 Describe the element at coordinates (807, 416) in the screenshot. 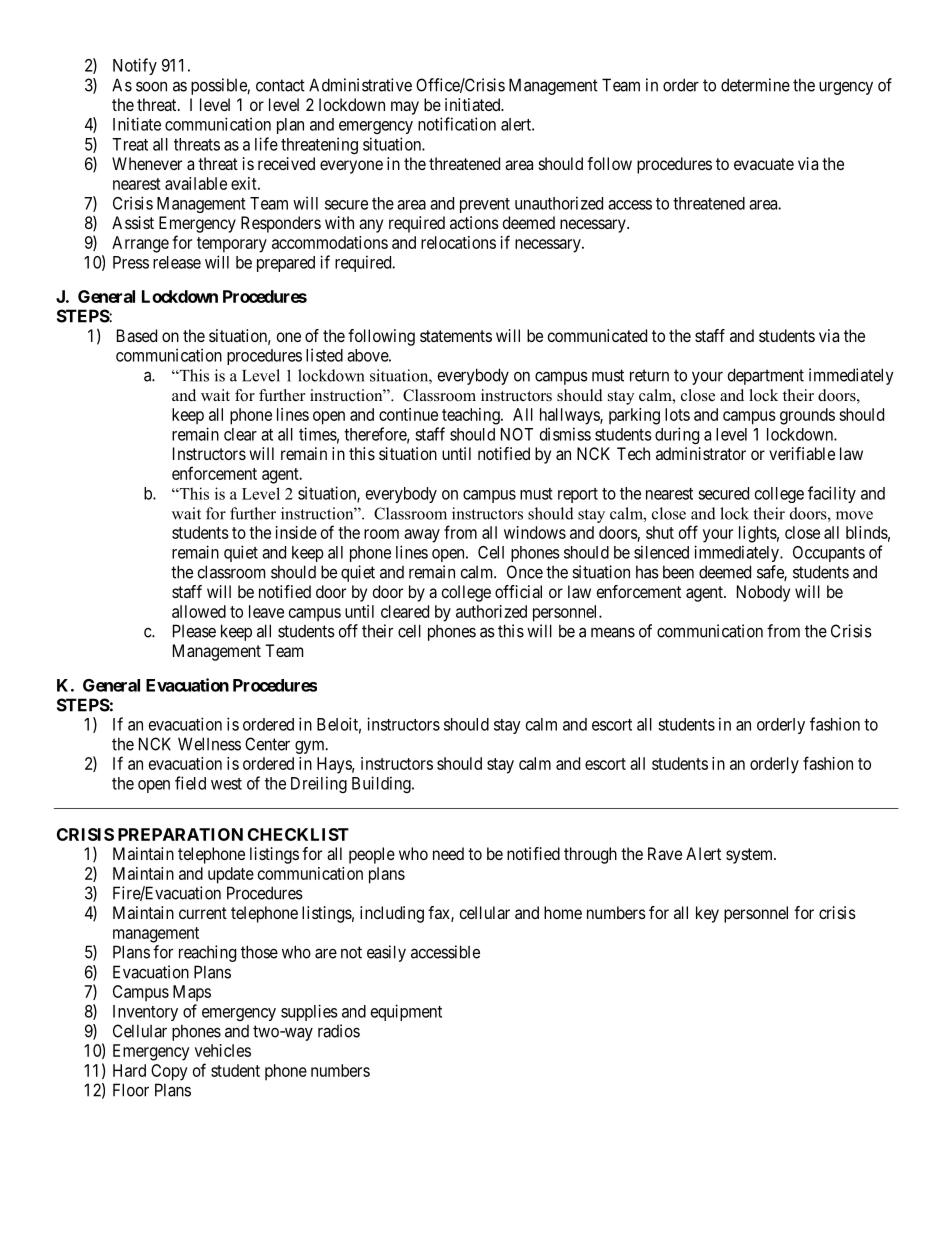

I see `grounds` at that location.
